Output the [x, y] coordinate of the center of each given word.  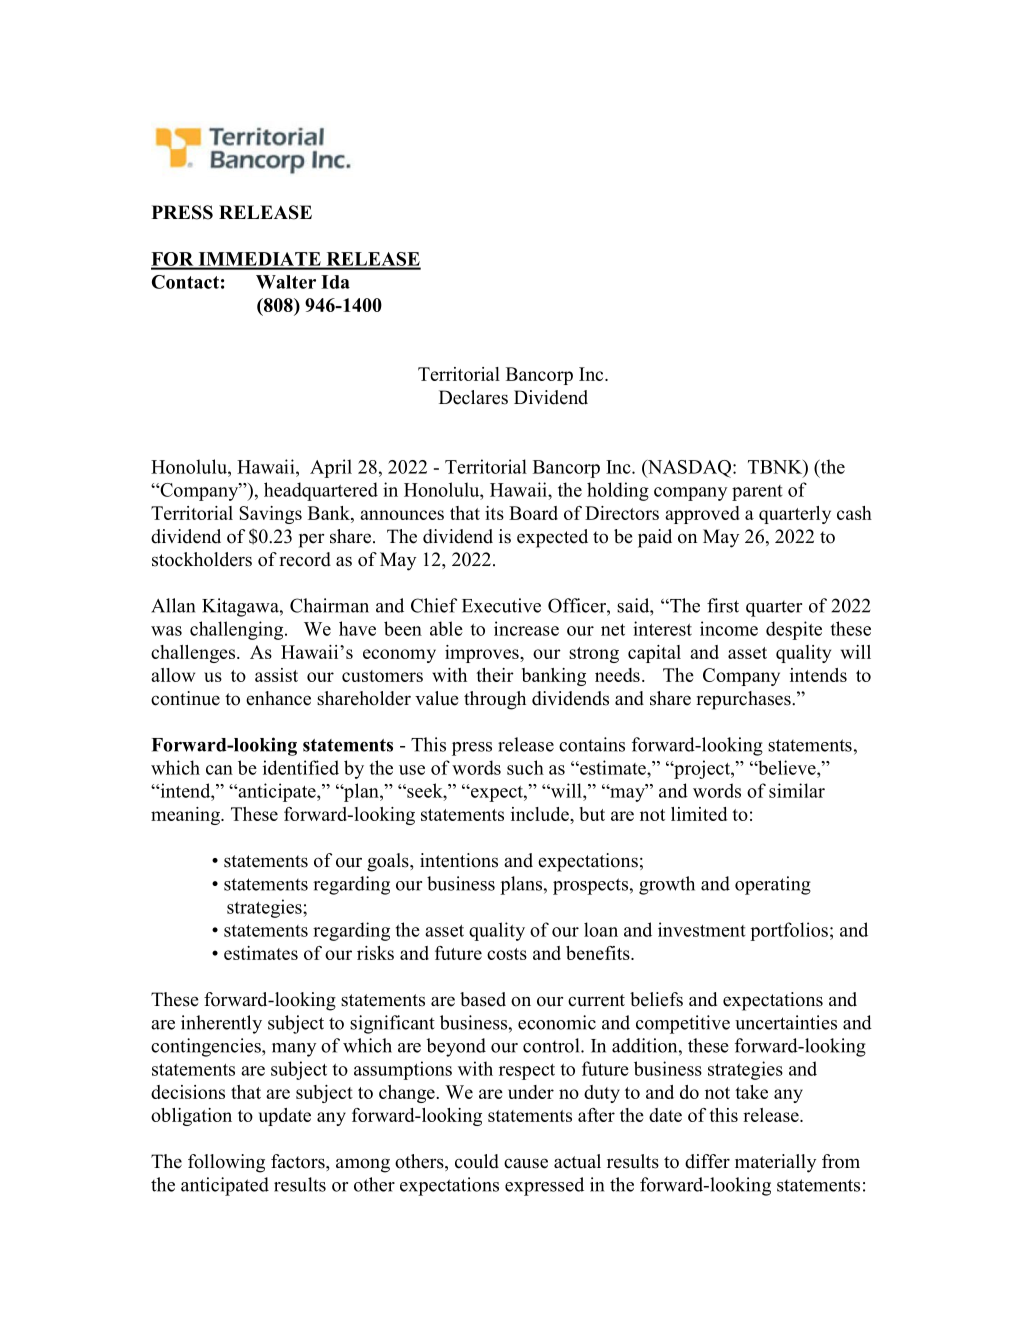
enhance [278, 698]
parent [757, 493]
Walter [286, 282]
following [226, 1163]
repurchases [744, 700]
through [495, 700]
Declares [473, 397]
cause [526, 1163]
